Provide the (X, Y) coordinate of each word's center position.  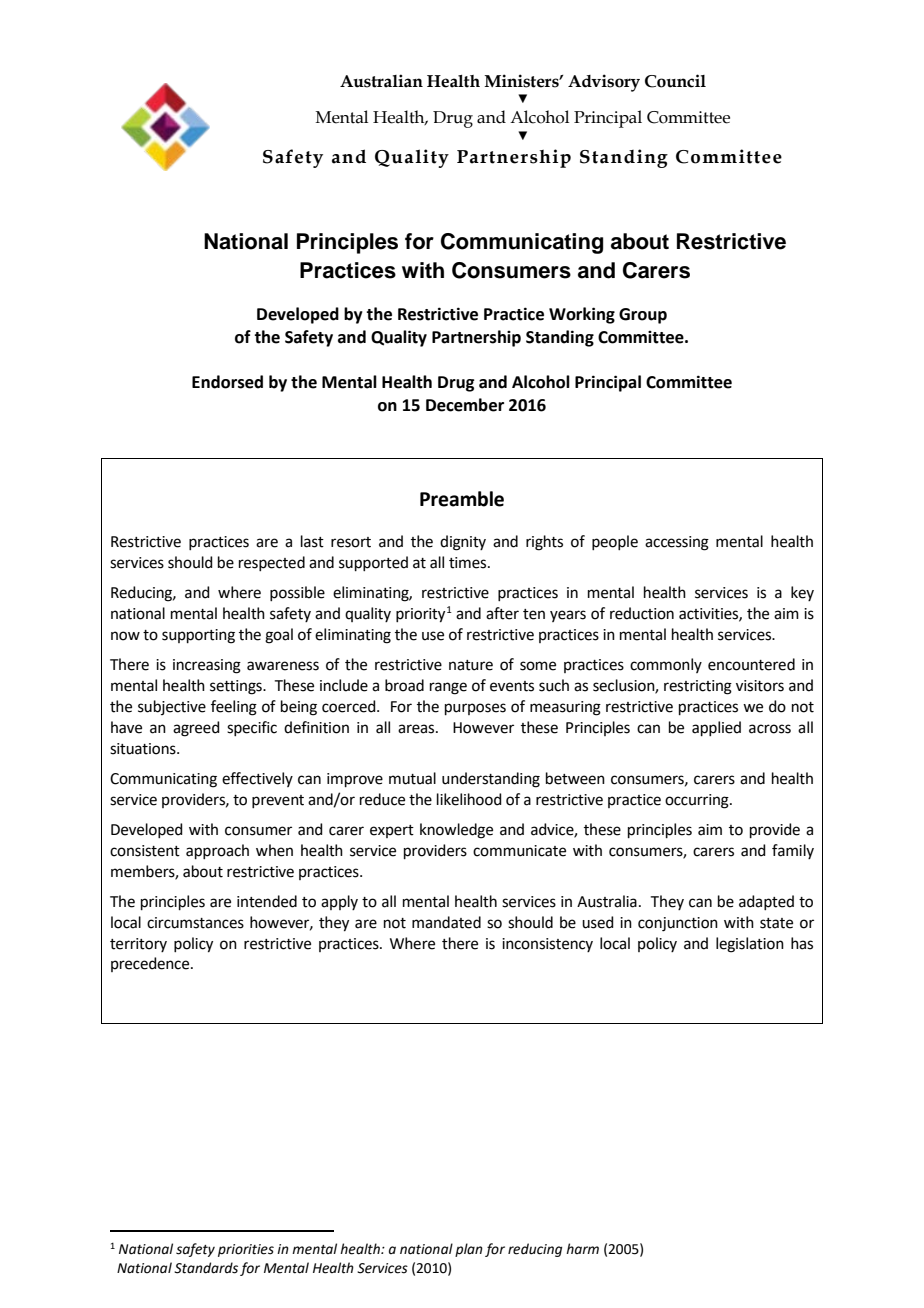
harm (582, 1248)
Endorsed (227, 382)
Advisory (604, 83)
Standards (206, 1268)
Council (675, 81)
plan (469, 1250)
